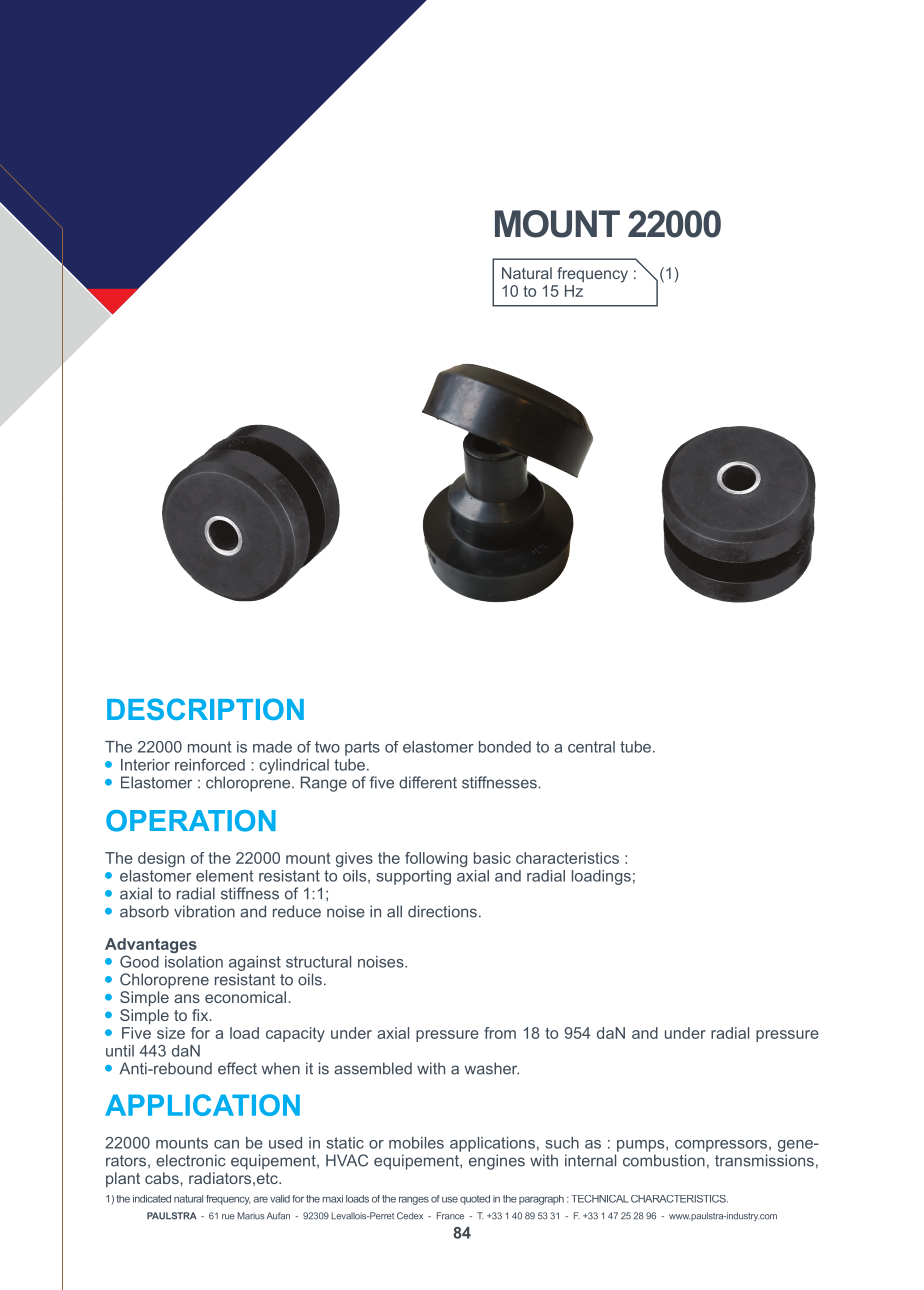 Image resolution: width=924 pixels, height=1290 pixels. What do you see at coordinates (492, 1068) in the screenshot?
I see `washer` at bounding box center [492, 1068].
